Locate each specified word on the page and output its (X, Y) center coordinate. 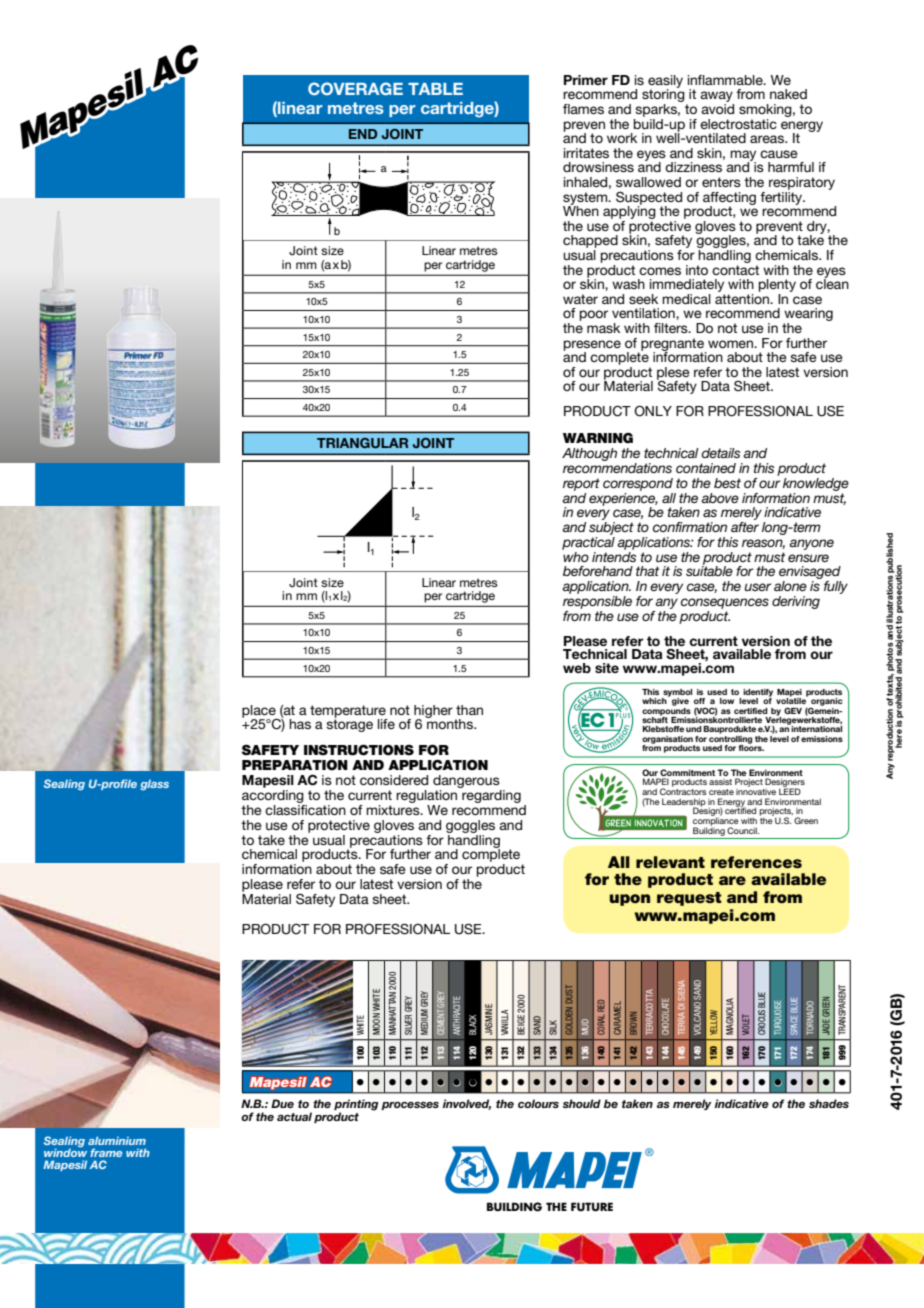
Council (743, 830)
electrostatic (738, 124)
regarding (490, 795)
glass (154, 785)
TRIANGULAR (362, 443)
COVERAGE (355, 88)
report (581, 484)
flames (583, 109)
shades (829, 1103)
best (727, 483)
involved (467, 1104)
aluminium (117, 1140)
